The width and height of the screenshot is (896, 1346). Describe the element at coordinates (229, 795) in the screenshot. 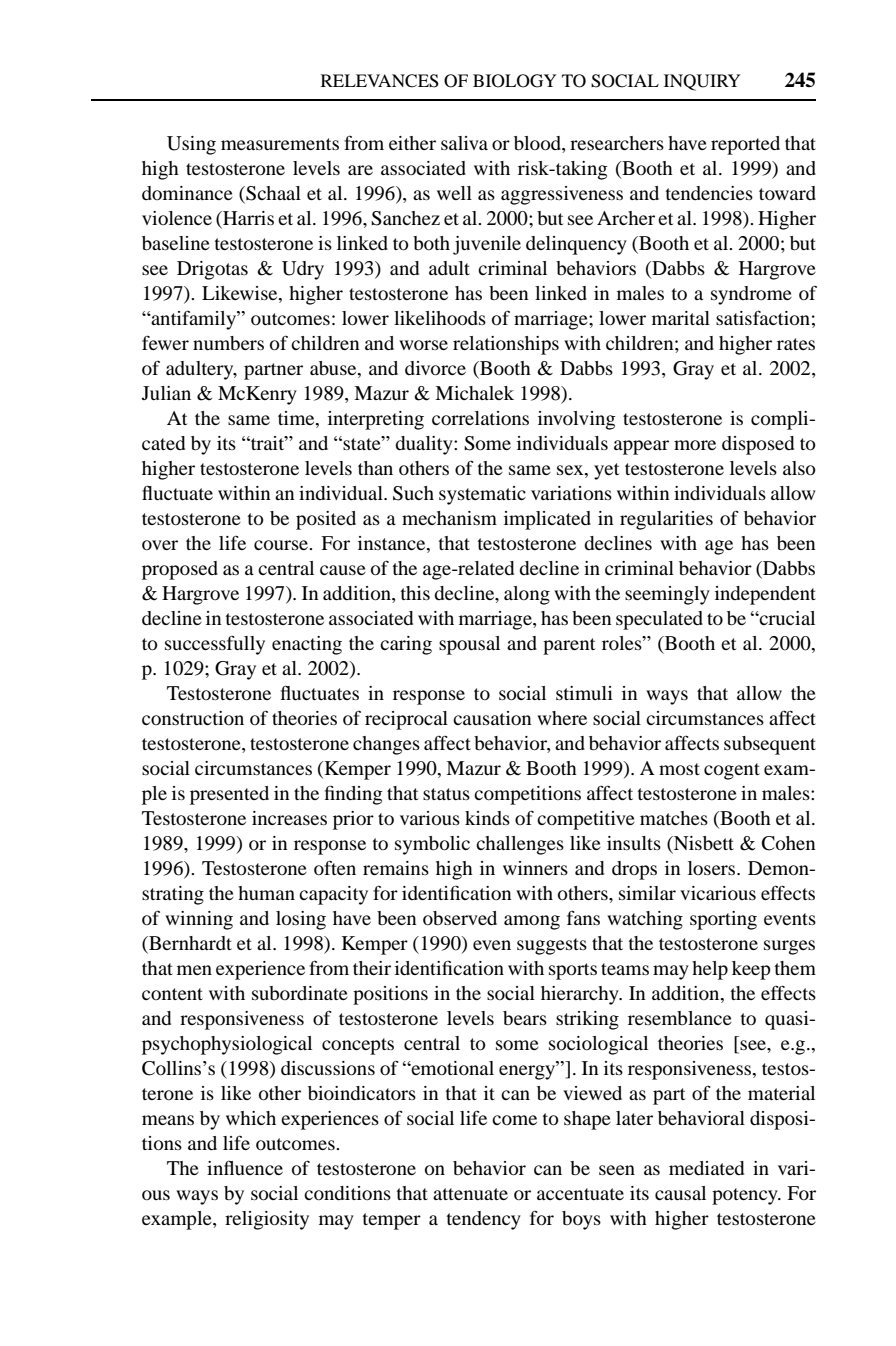

I see `presented` at that location.
